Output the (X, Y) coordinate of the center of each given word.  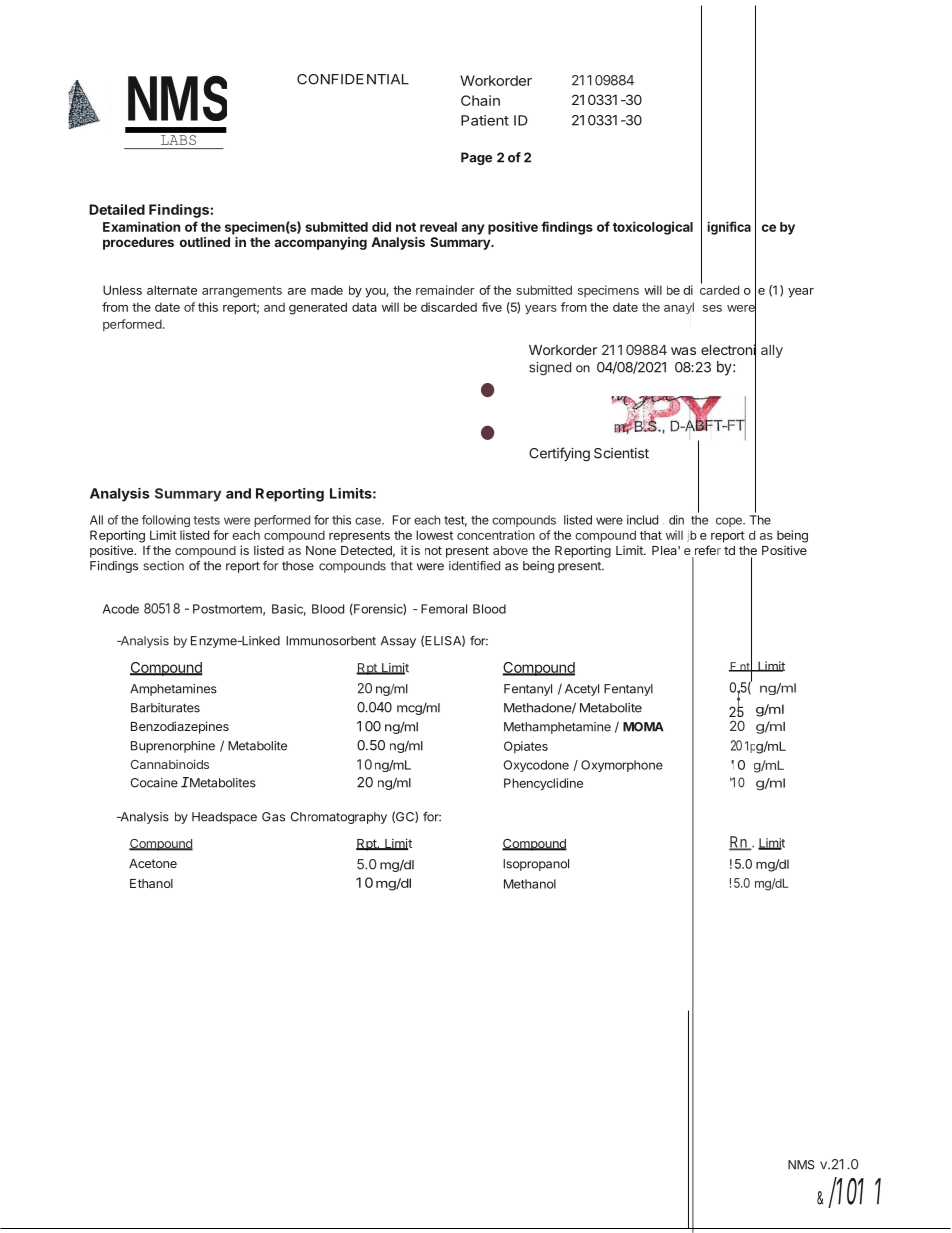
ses (712, 308)
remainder (445, 290)
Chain (480, 100)
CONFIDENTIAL (353, 79)
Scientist (621, 453)
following (166, 521)
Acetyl (582, 690)
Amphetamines (173, 690)
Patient (485, 120)
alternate (172, 290)
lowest (434, 535)
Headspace (224, 818)
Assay (398, 642)
